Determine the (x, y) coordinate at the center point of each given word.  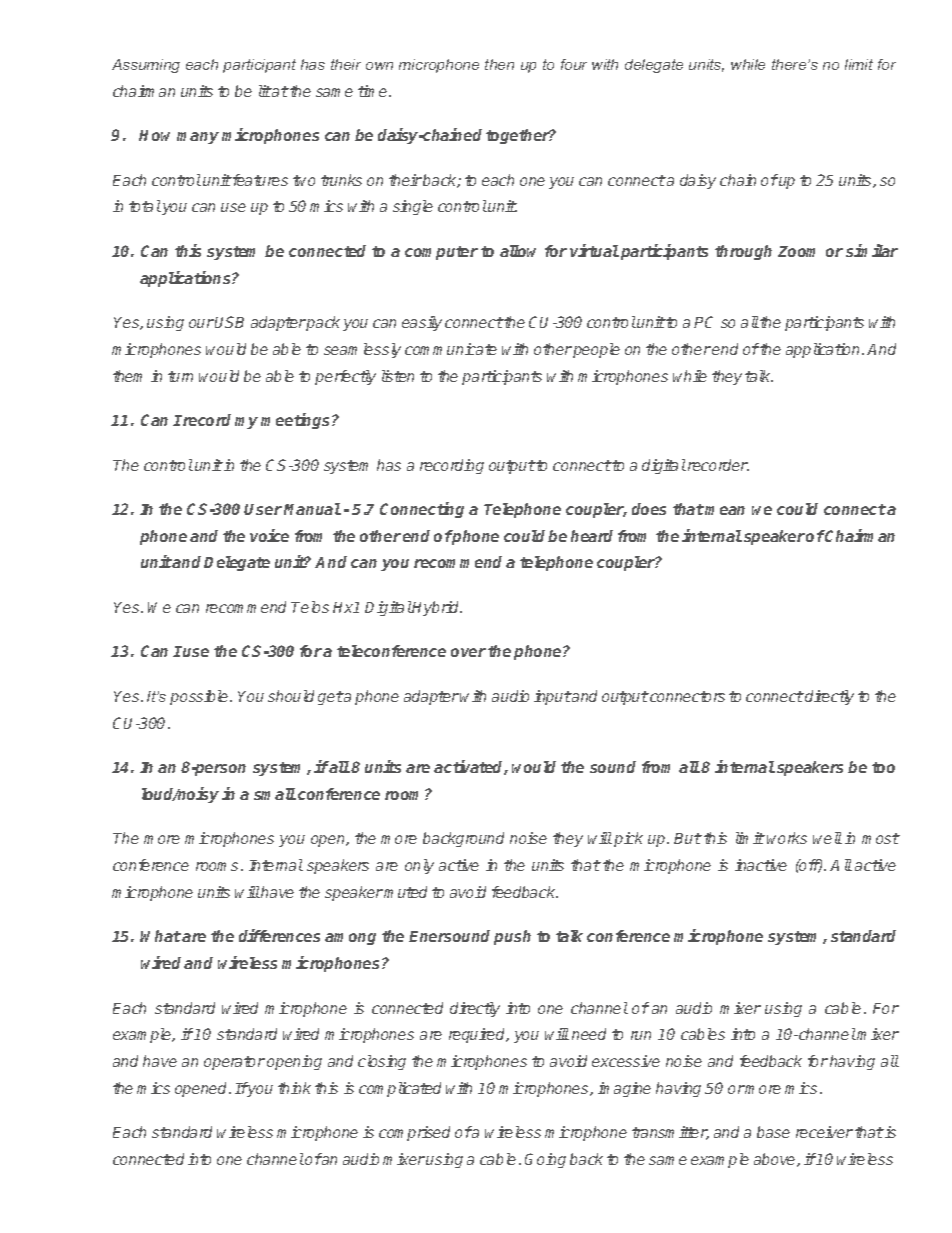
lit (265, 91)
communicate (451, 349)
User (263, 509)
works (787, 838)
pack (322, 323)
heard (592, 536)
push (512, 937)
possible (200, 697)
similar (872, 250)
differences (279, 935)
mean (725, 510)
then (499, 64)
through (743, 252)
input (552, 697)
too (883, 767)
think (294, 1088)
